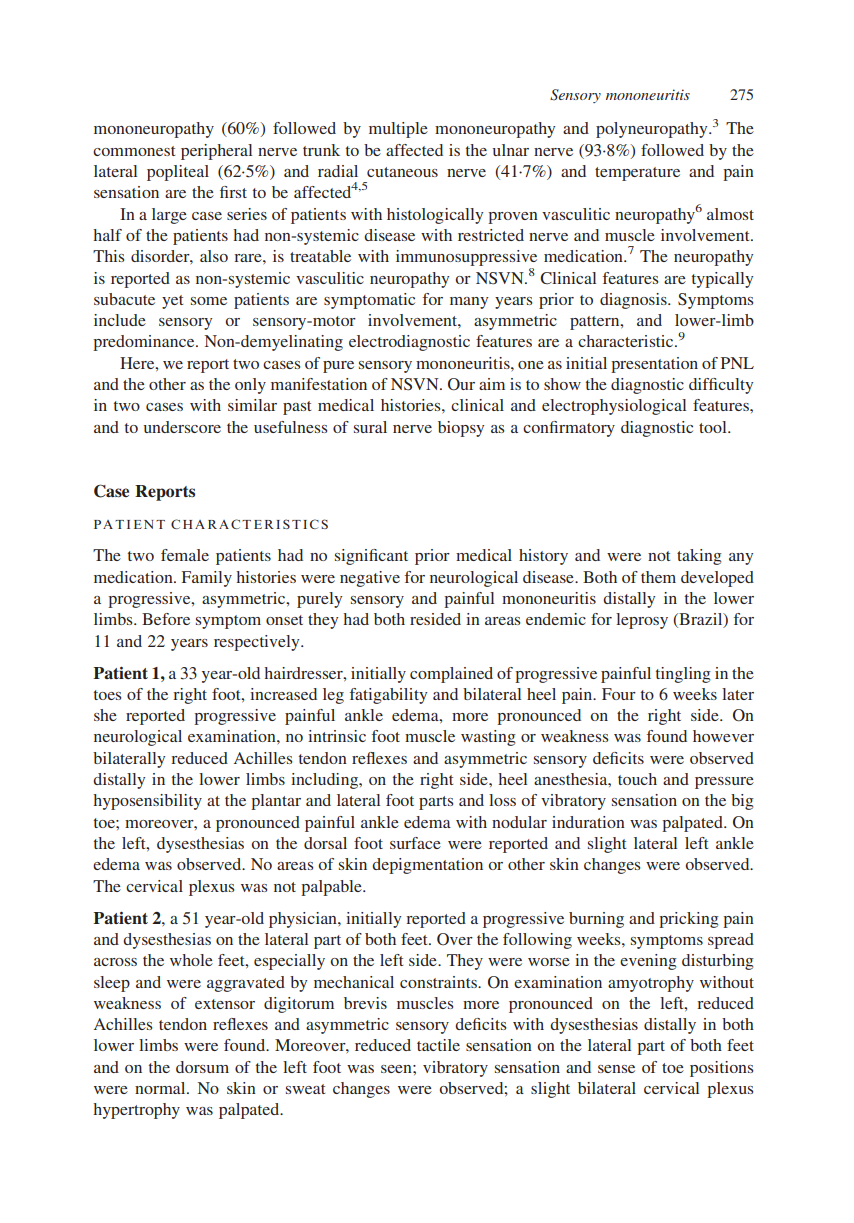  I want to click on normal, so click(161, 1088).
